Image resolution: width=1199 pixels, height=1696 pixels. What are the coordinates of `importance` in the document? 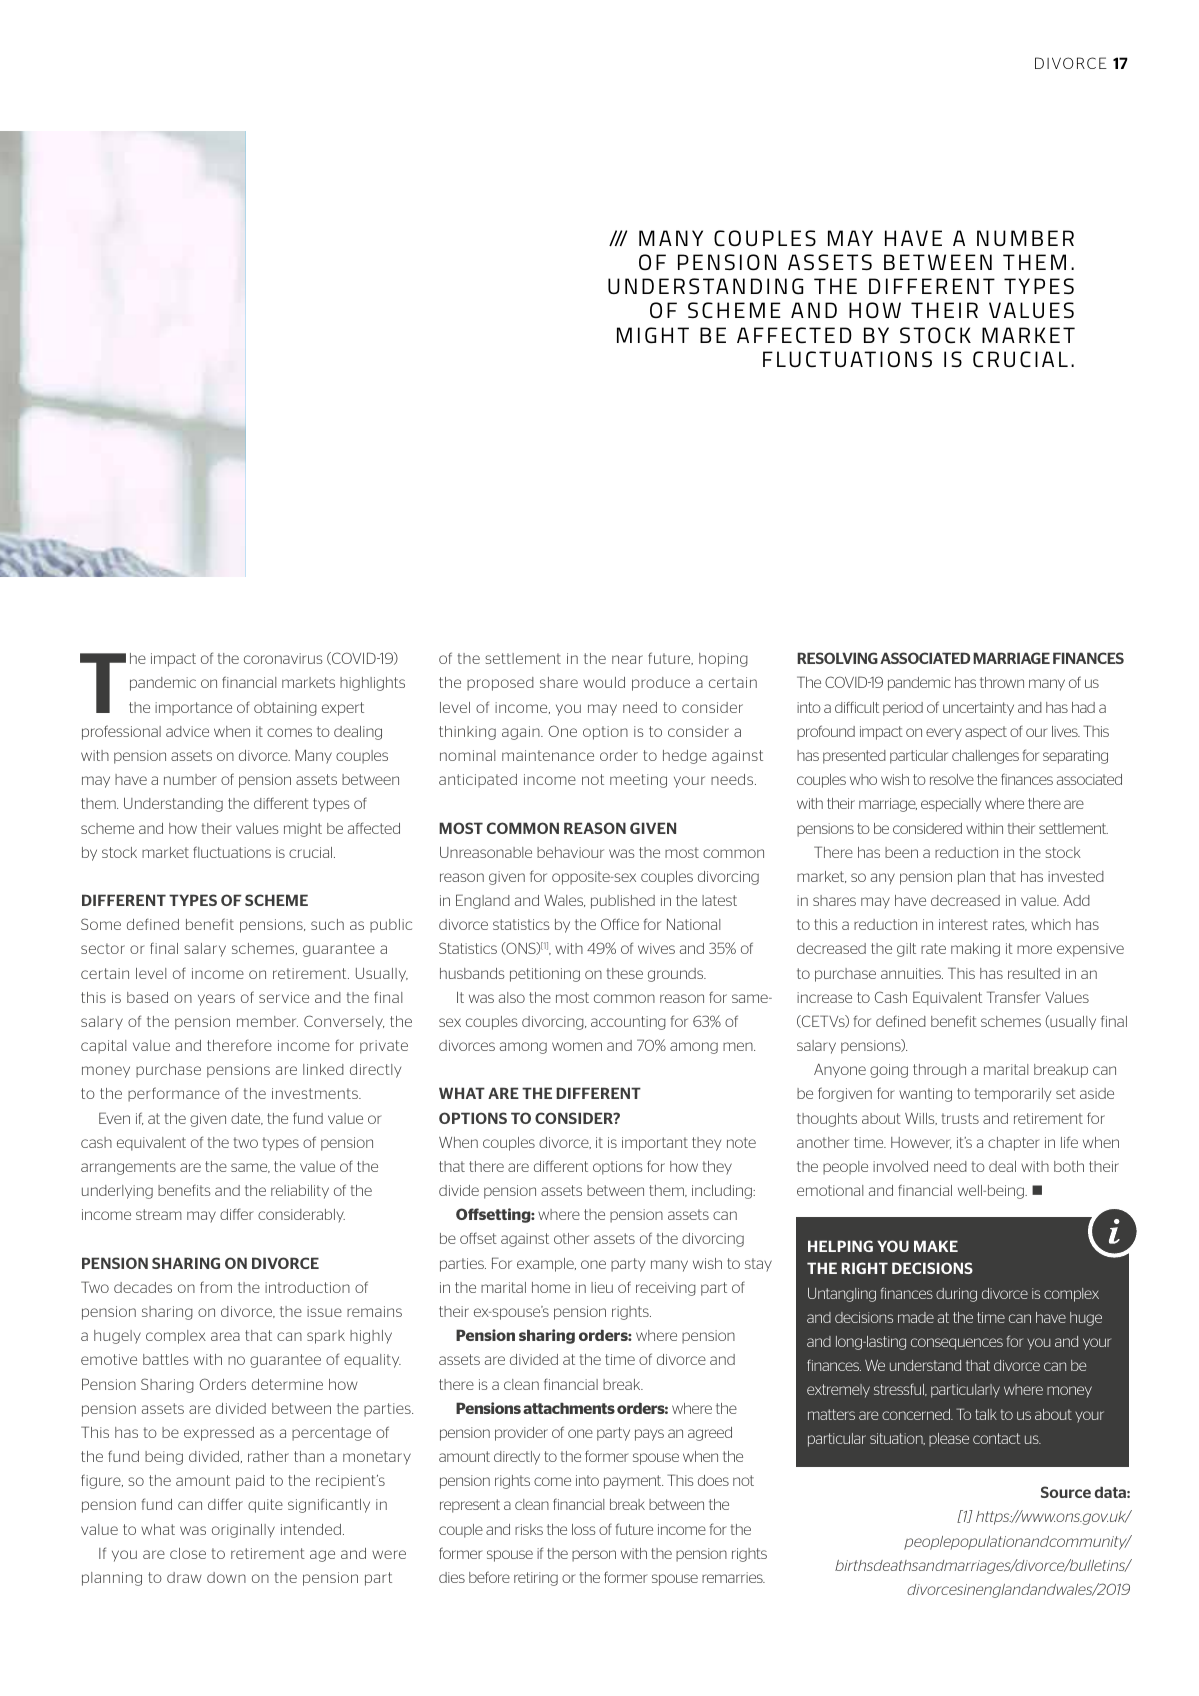 It's located at (193, 709).
